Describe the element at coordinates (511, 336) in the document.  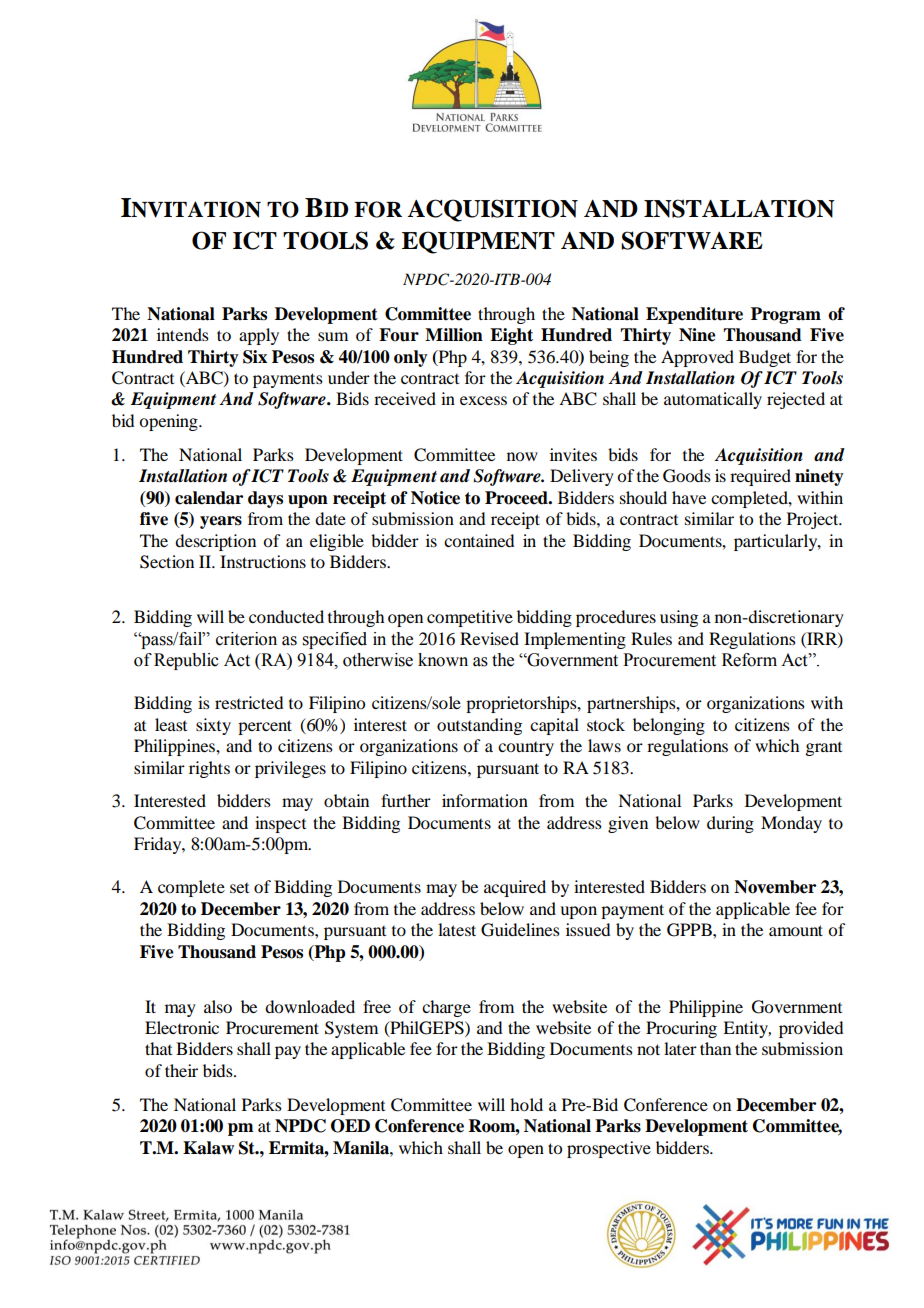
I see `Eight` at that location.
